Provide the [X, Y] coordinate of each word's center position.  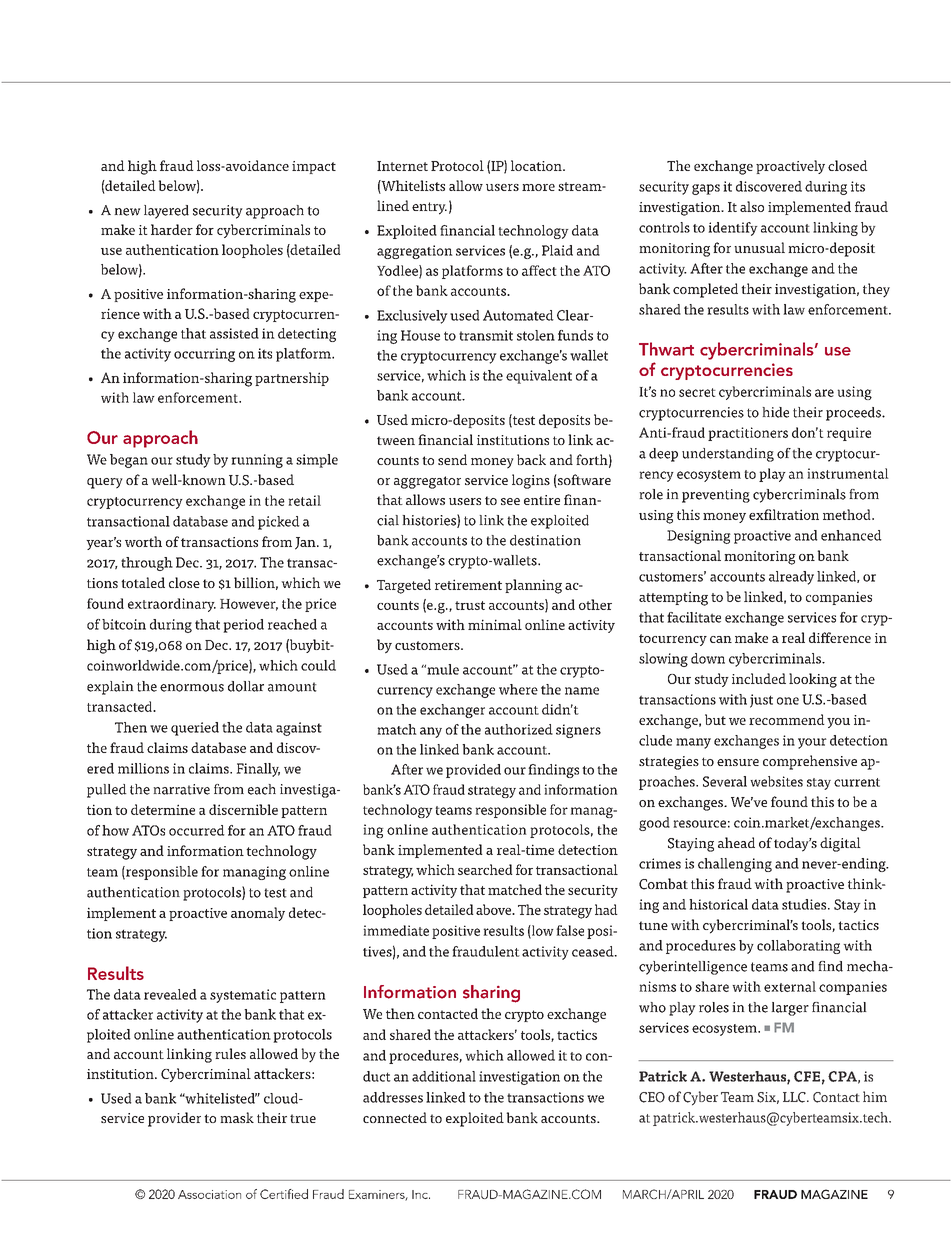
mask [237, 1117]
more [538, 187]
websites [776, 781]
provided [473, 771]
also [752, 206]
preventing [716, 496]
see [510, 501]
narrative [181, 789]
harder [172, 229]
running [257, 461]
